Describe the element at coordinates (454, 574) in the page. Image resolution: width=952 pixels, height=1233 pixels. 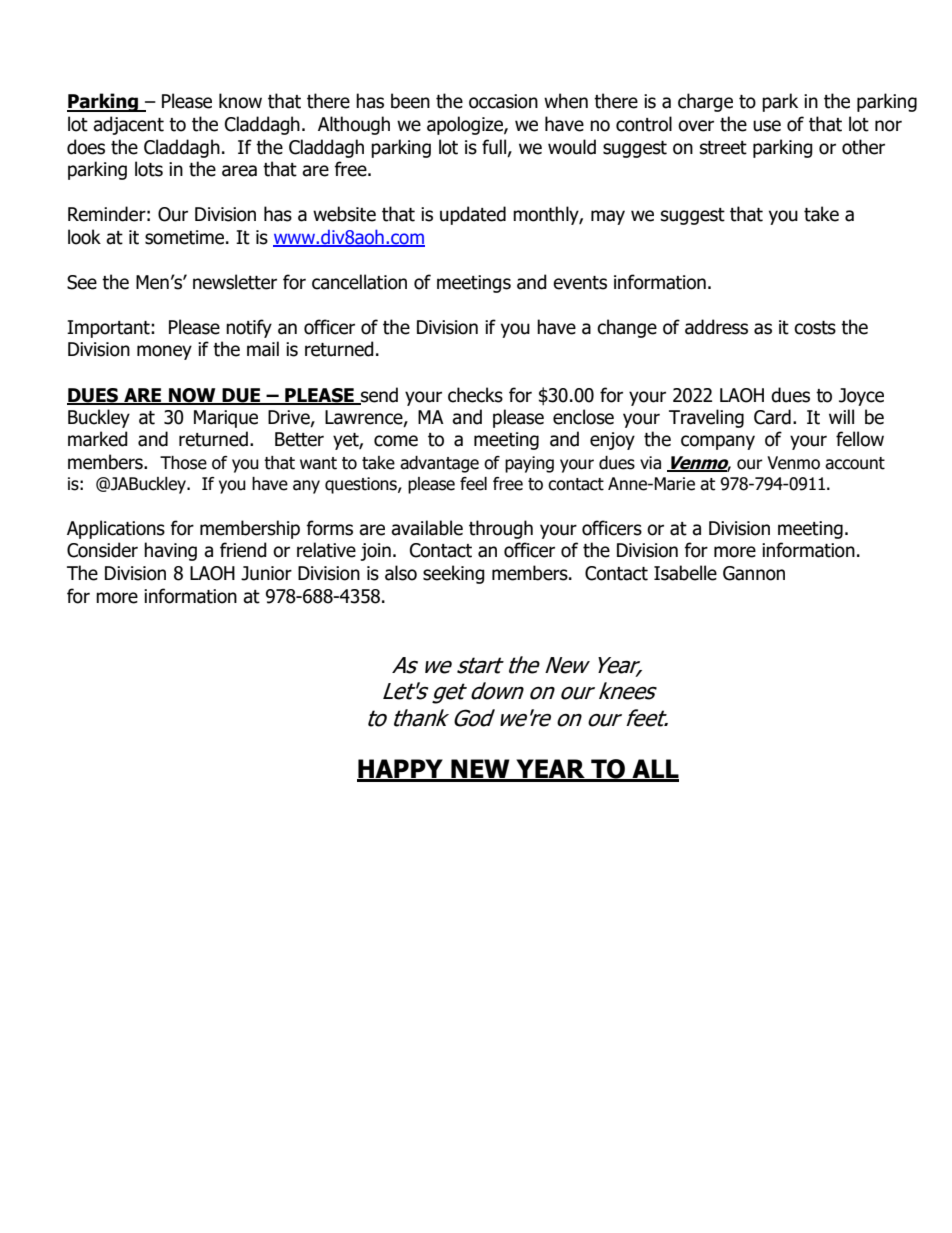
I see `seeking` at that location.
